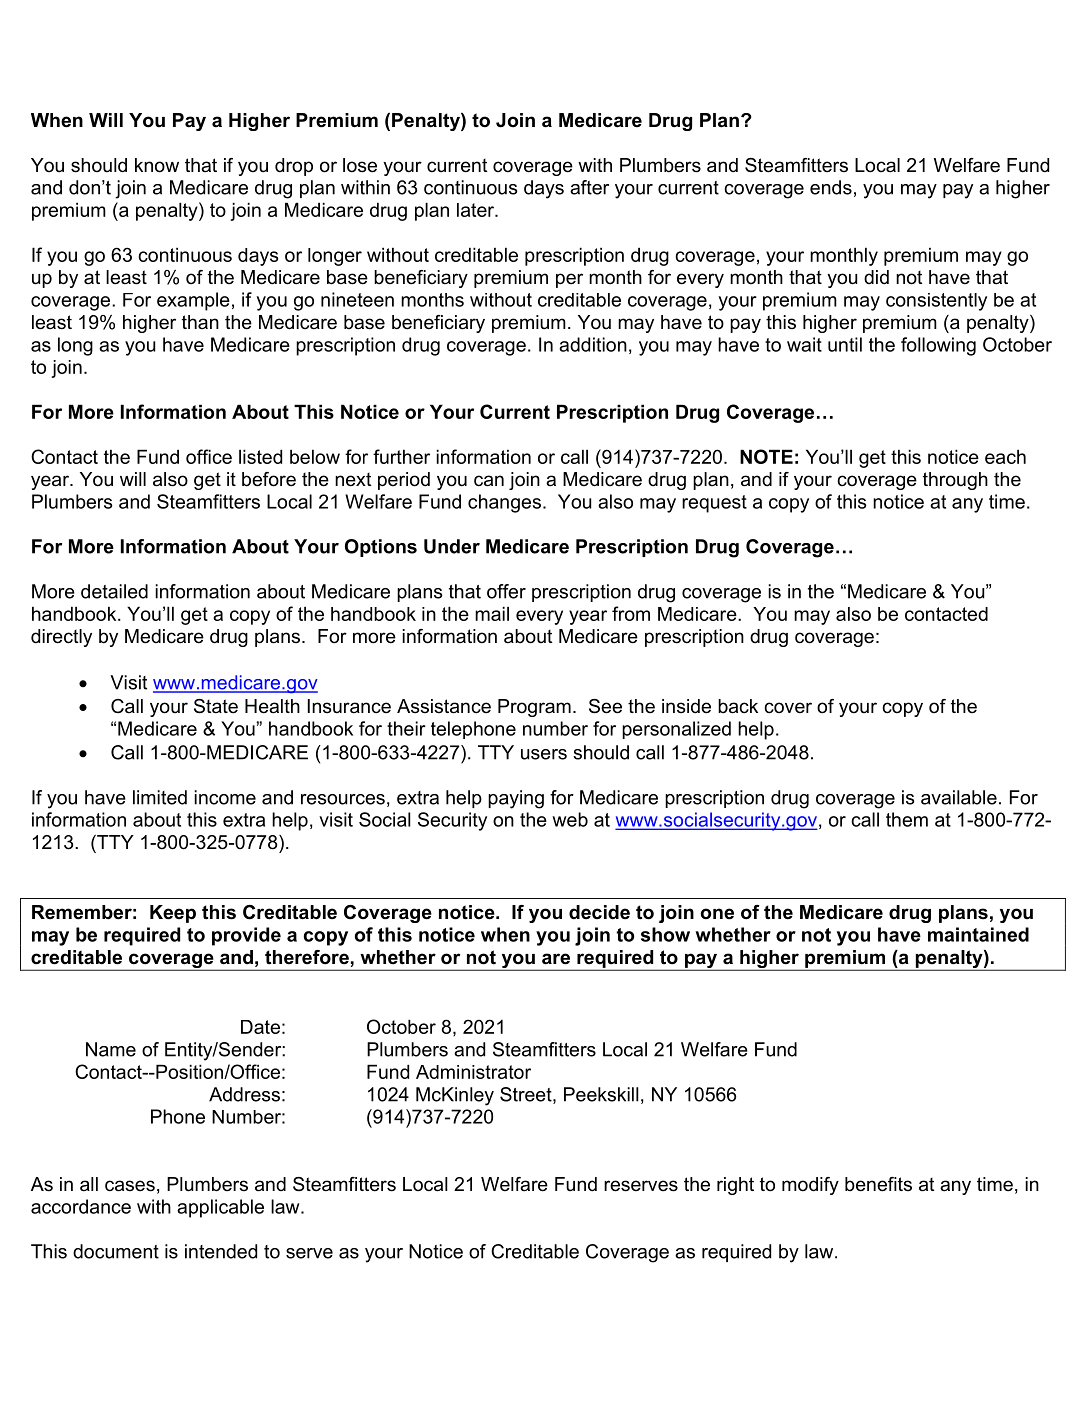  Describe the element at coordinates (157, 165) in the document. I see `know` at that location.
